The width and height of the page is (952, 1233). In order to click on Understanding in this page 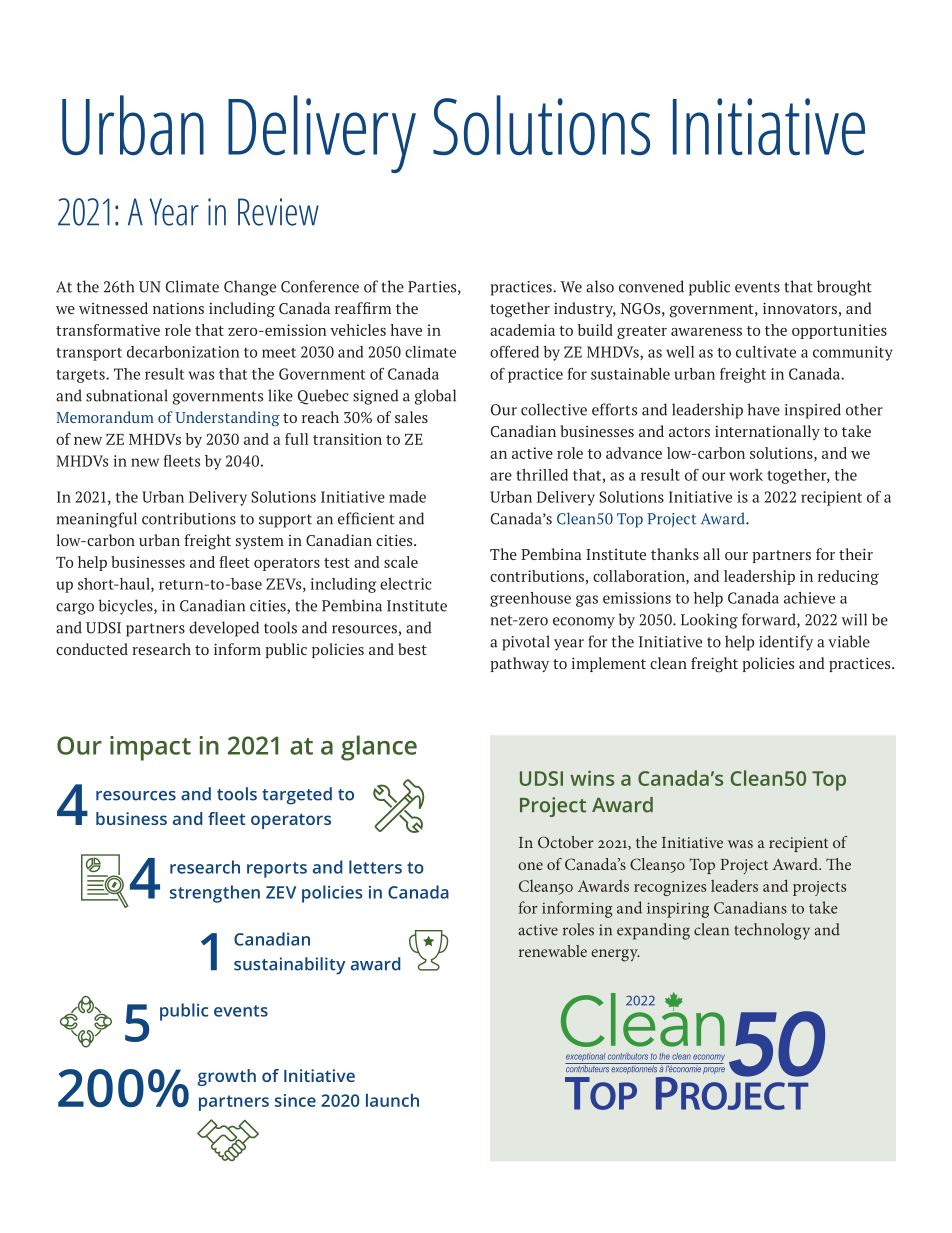, I will do `click(227, 418)`.
